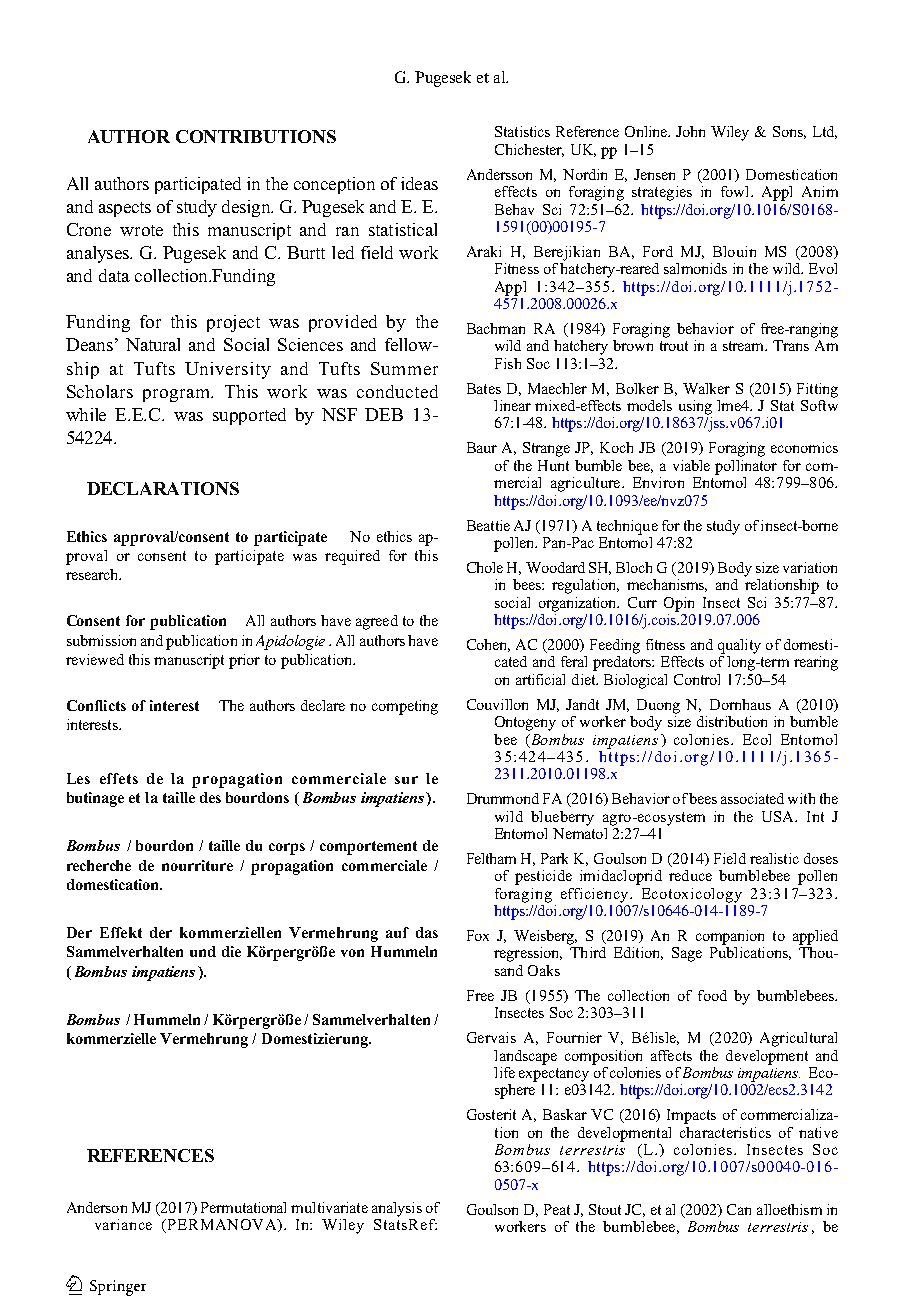 Image resolution: width=904 pixels, height=1316 pixels. I want to click on John, so click(690, 131).
